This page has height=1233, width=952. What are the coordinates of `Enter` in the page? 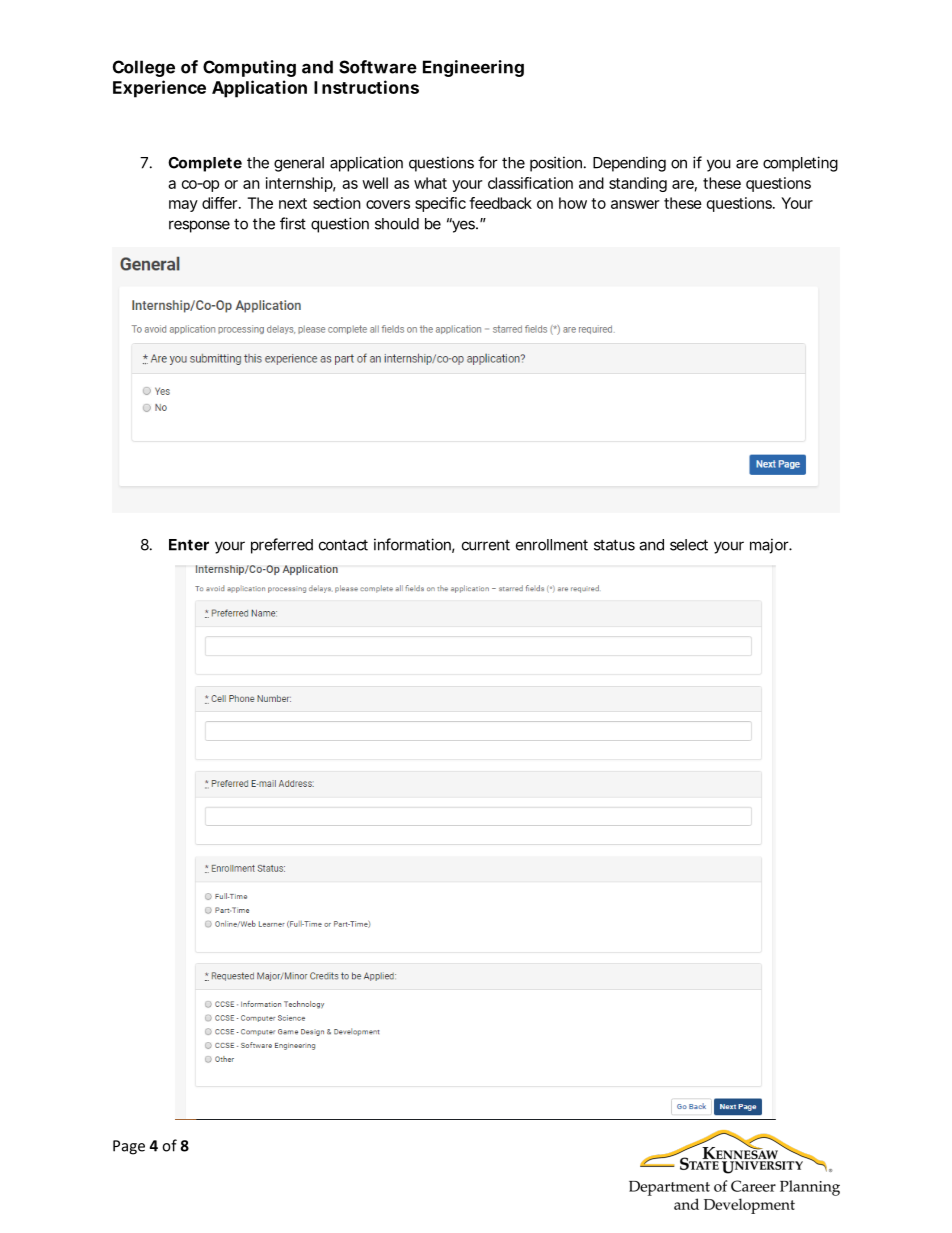 It's located at (189, 545).
